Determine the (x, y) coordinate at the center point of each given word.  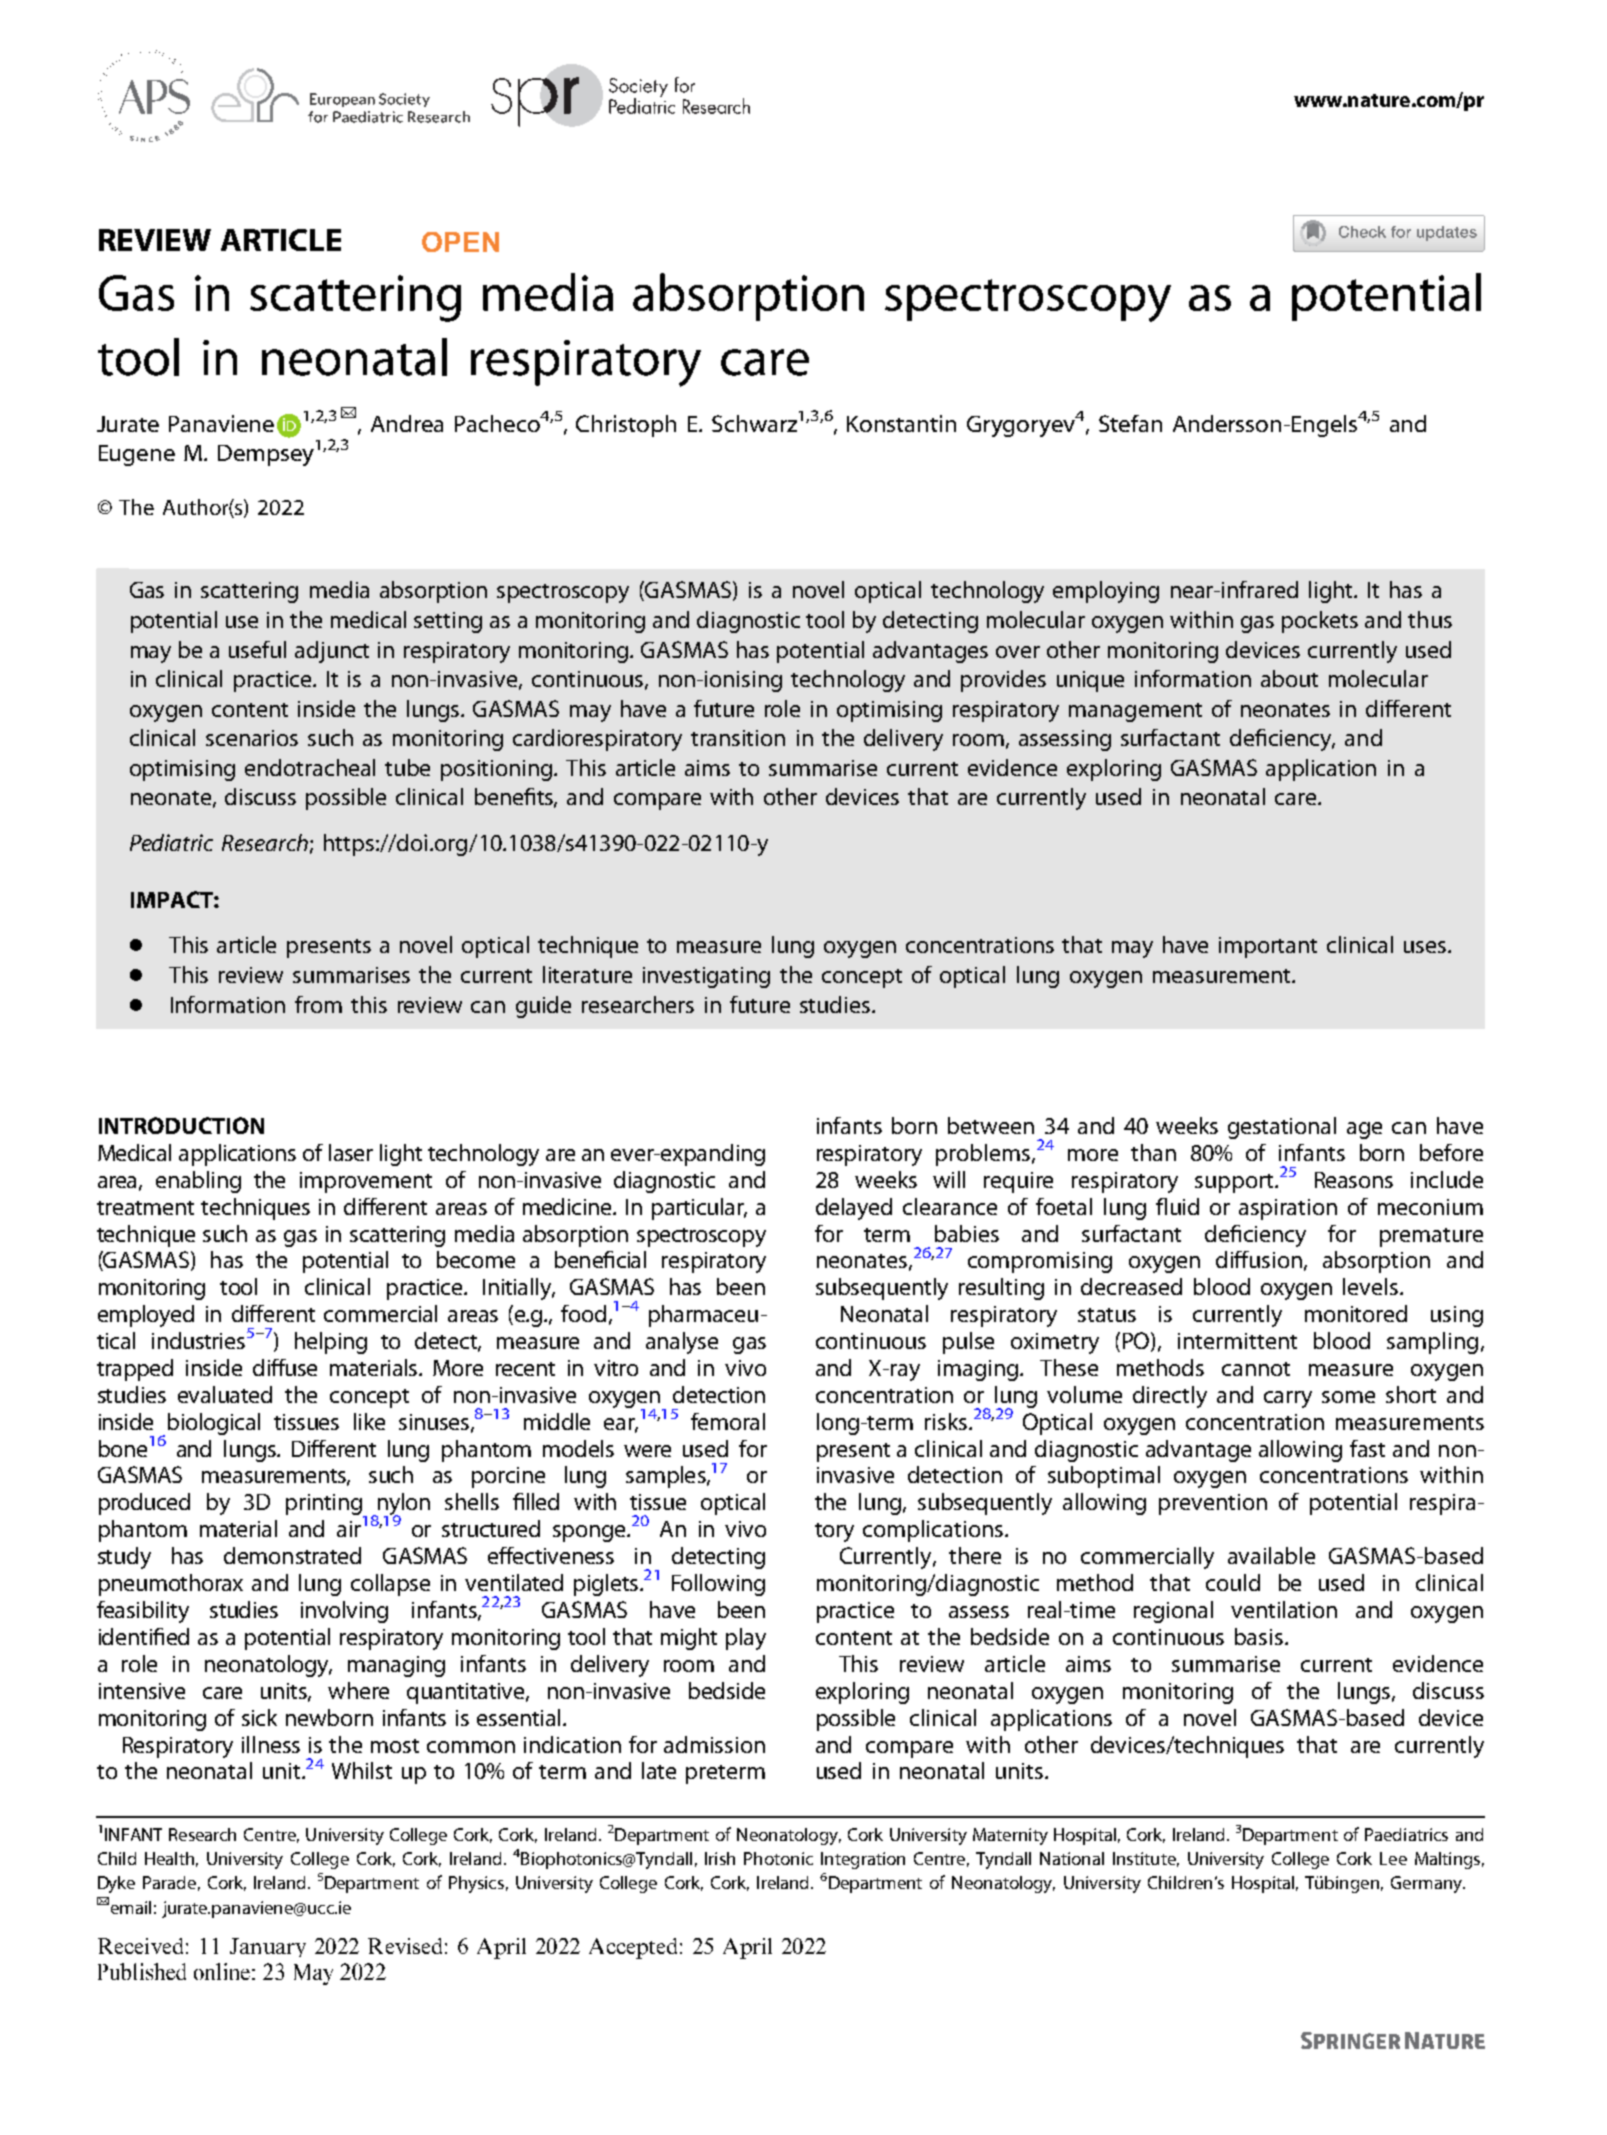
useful (257, 649)
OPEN (460, 242)
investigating (706, 977)
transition (738, 738)
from (318, 1004)
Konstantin (901, 423)
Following (718, 1585)
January (268, 1947)
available (1271, 1555)
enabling (198, 1182)
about (1289, 678)
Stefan (1130, 423)
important (1268, 947)
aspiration (1288, 1209)
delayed (854, 1209)
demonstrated (292, 1555)
